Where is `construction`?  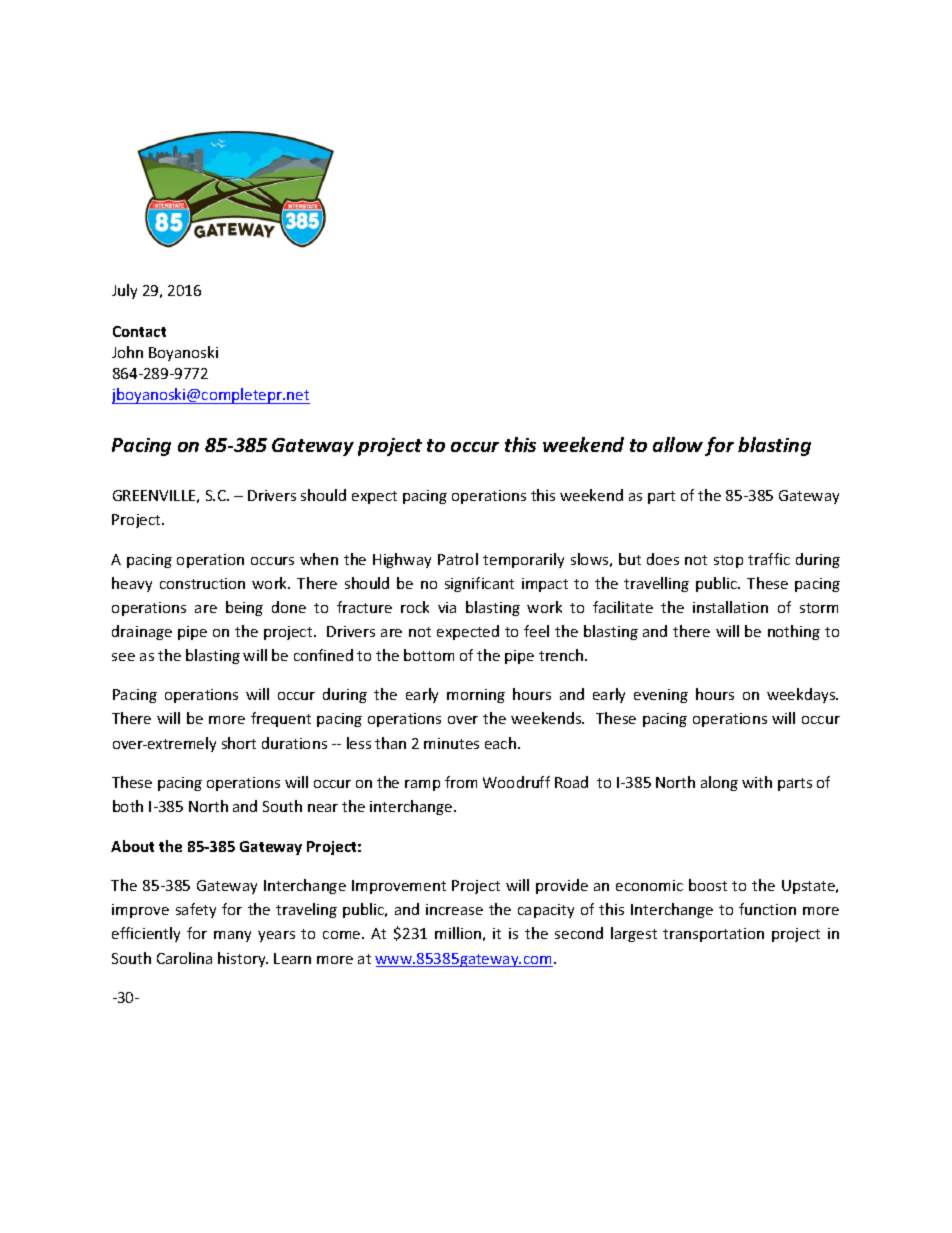
construction is located at coordinates (202, 583).
